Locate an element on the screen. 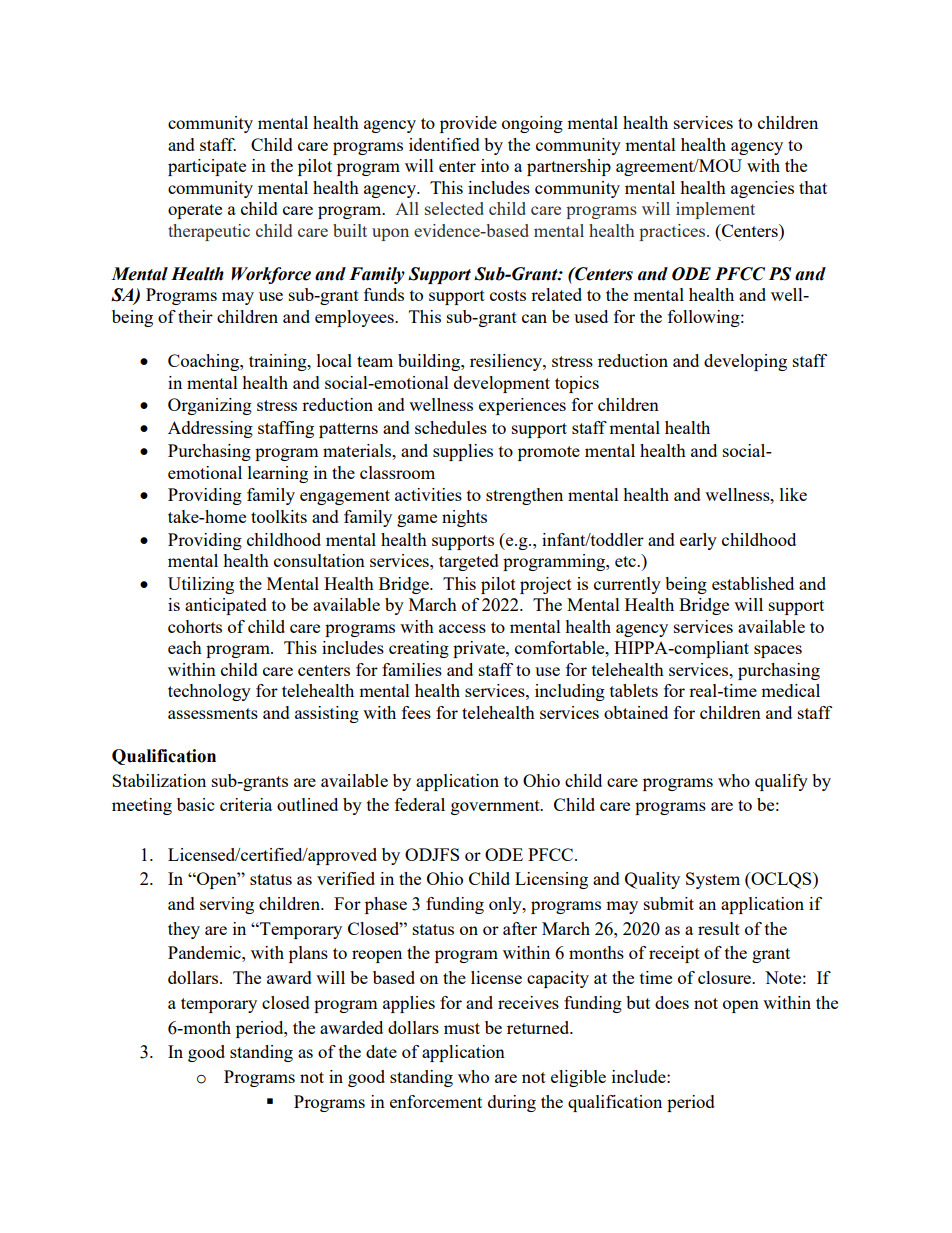 The width and height of the screenshot is (952, 1233). anticipated is located at coordinates (226, 606).
